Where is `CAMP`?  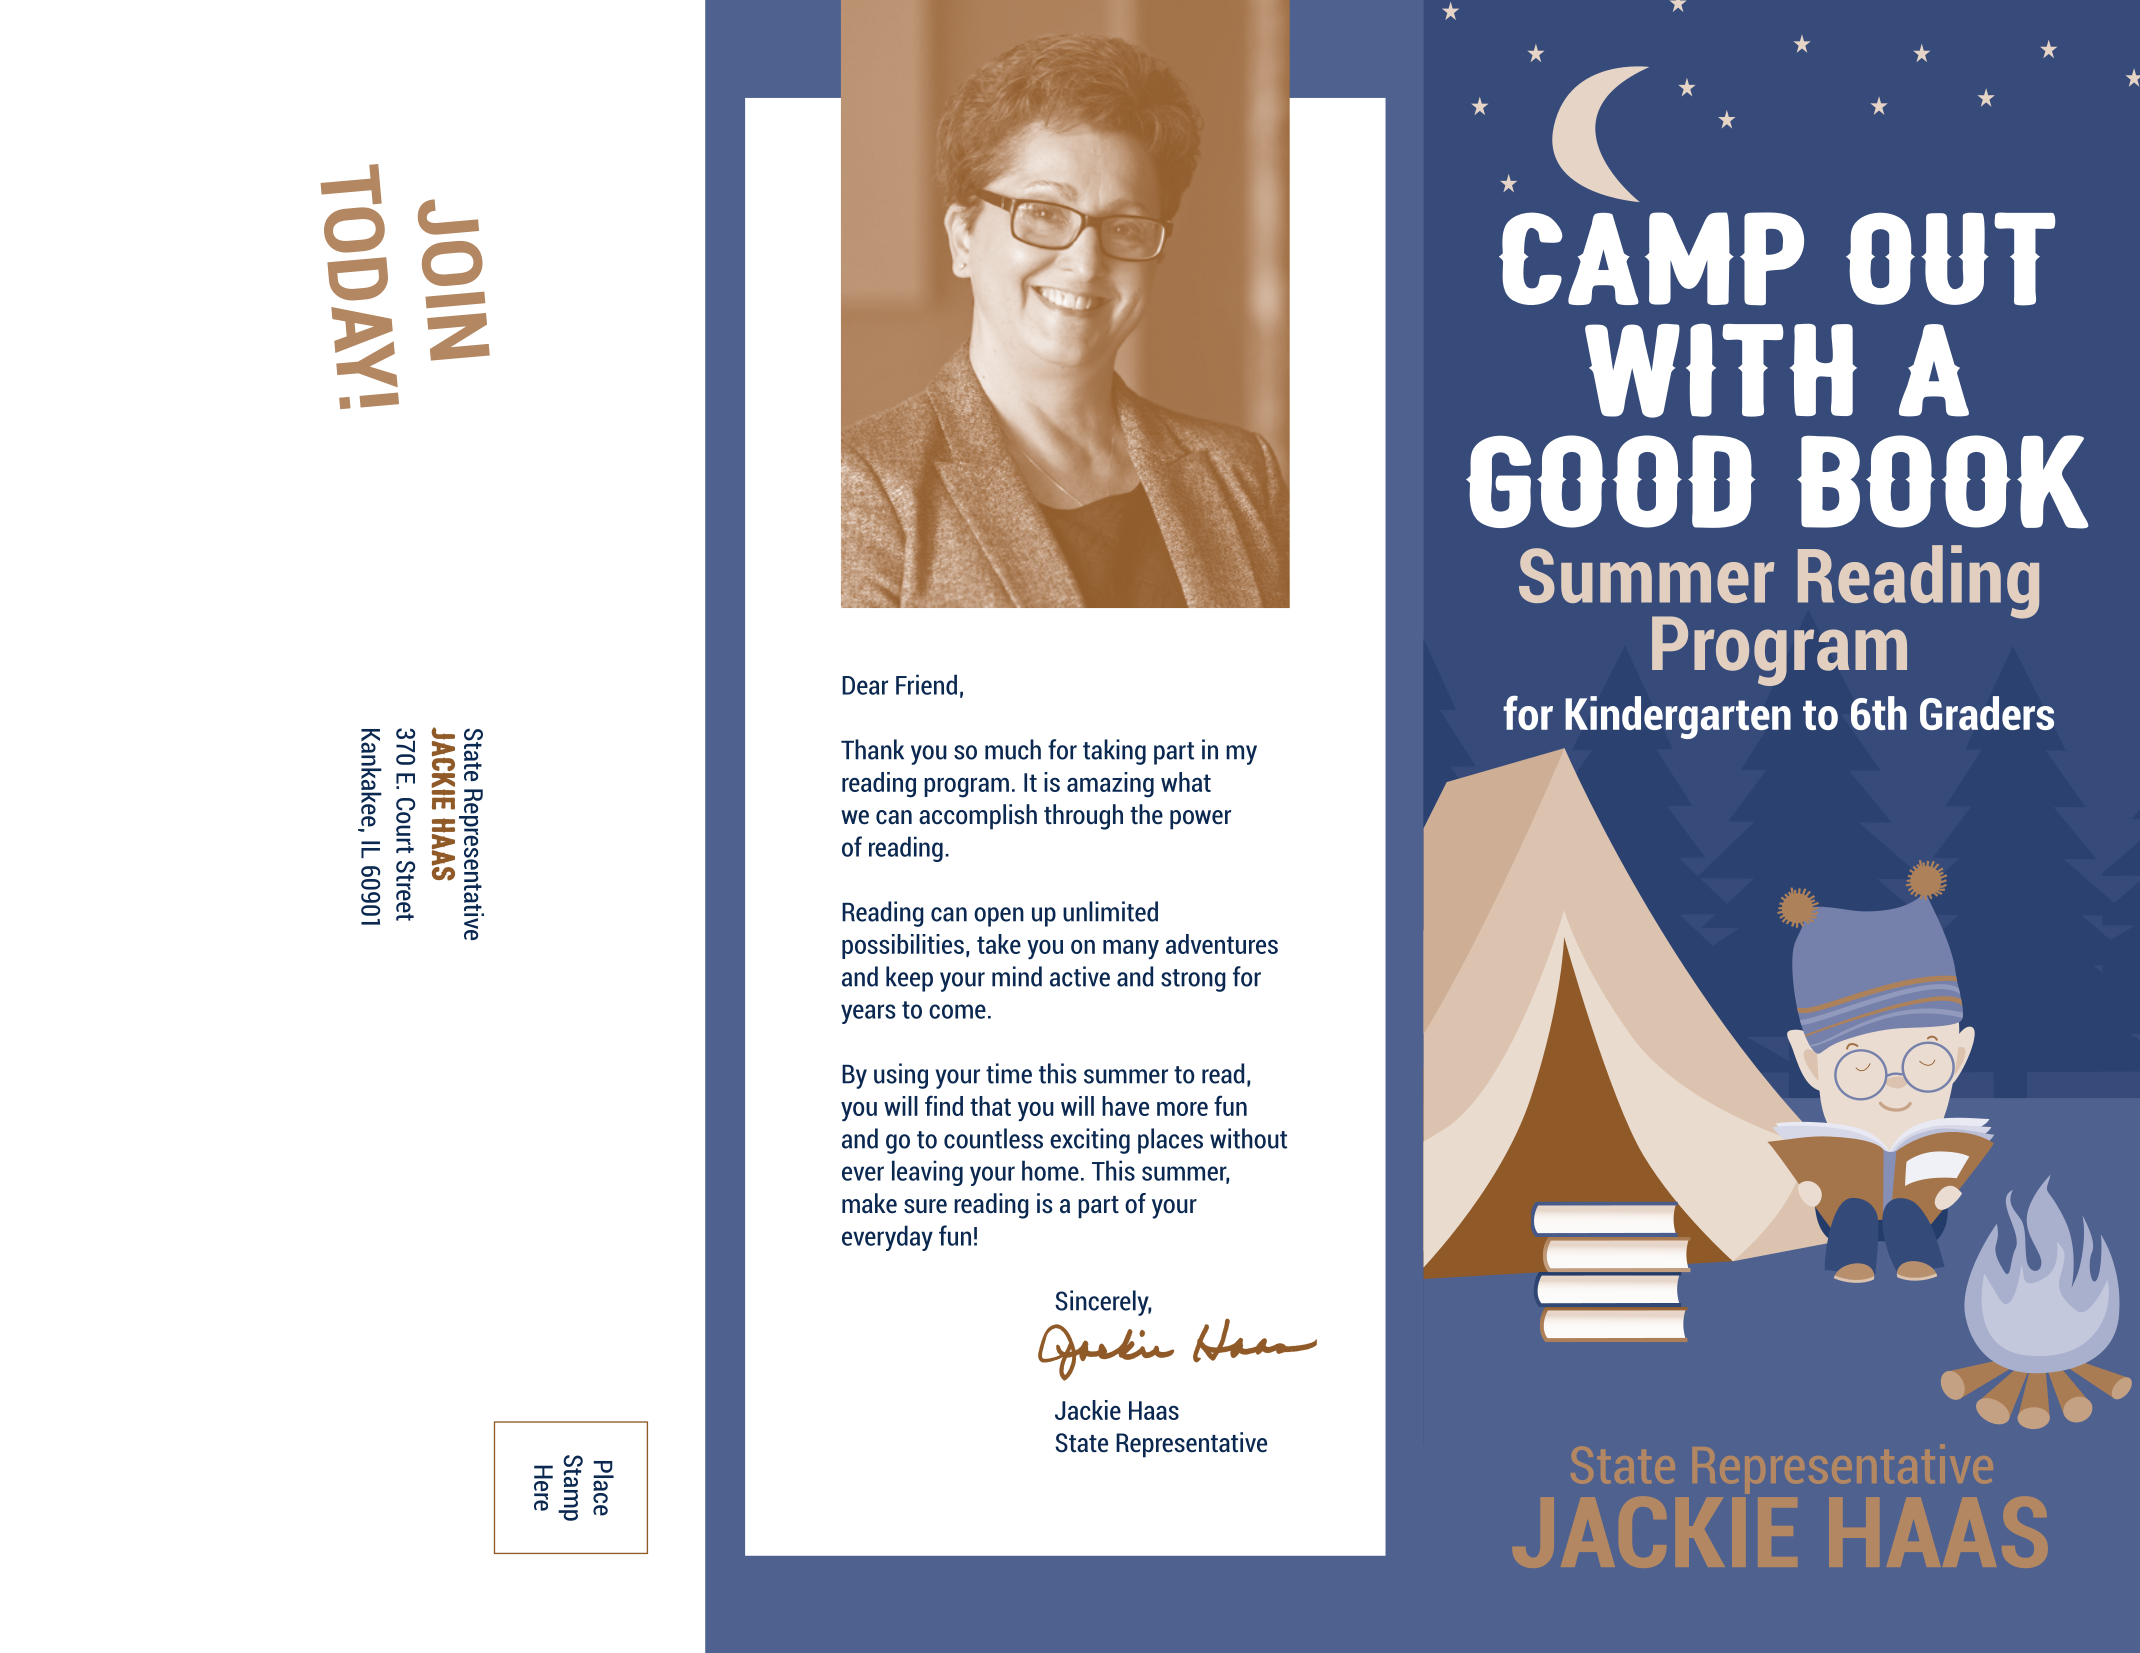
CAMP is located at coordinates (1651, 259).
